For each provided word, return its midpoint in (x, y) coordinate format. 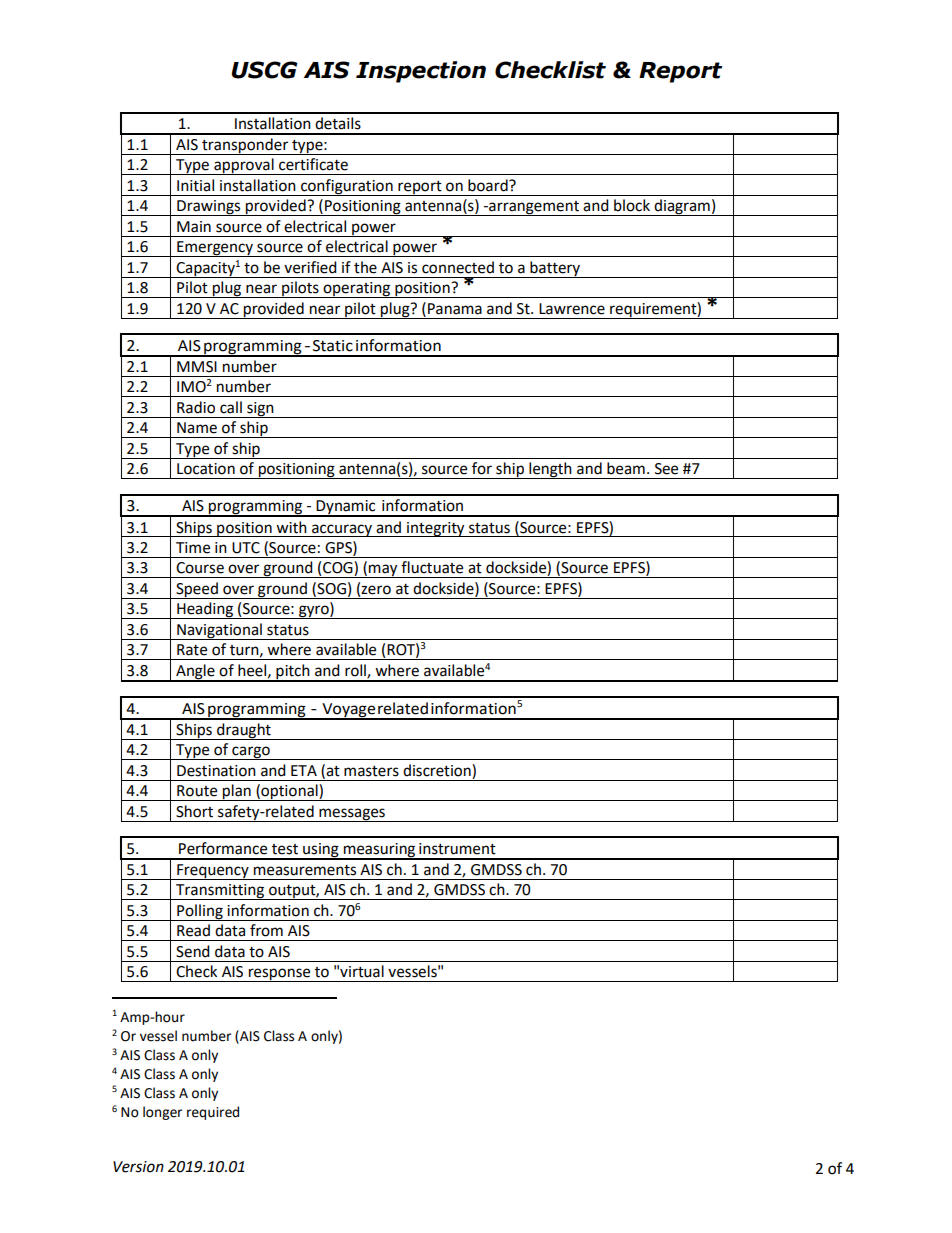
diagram (682, 207)
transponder (245, 146)
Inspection (421, 72)
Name (197, 428)
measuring (380, 851)
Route (197, 791)
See (666, 469)
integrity (436, 529)
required (213, 1113)
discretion (438, 770)
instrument (457, 849)
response (279, 975)
